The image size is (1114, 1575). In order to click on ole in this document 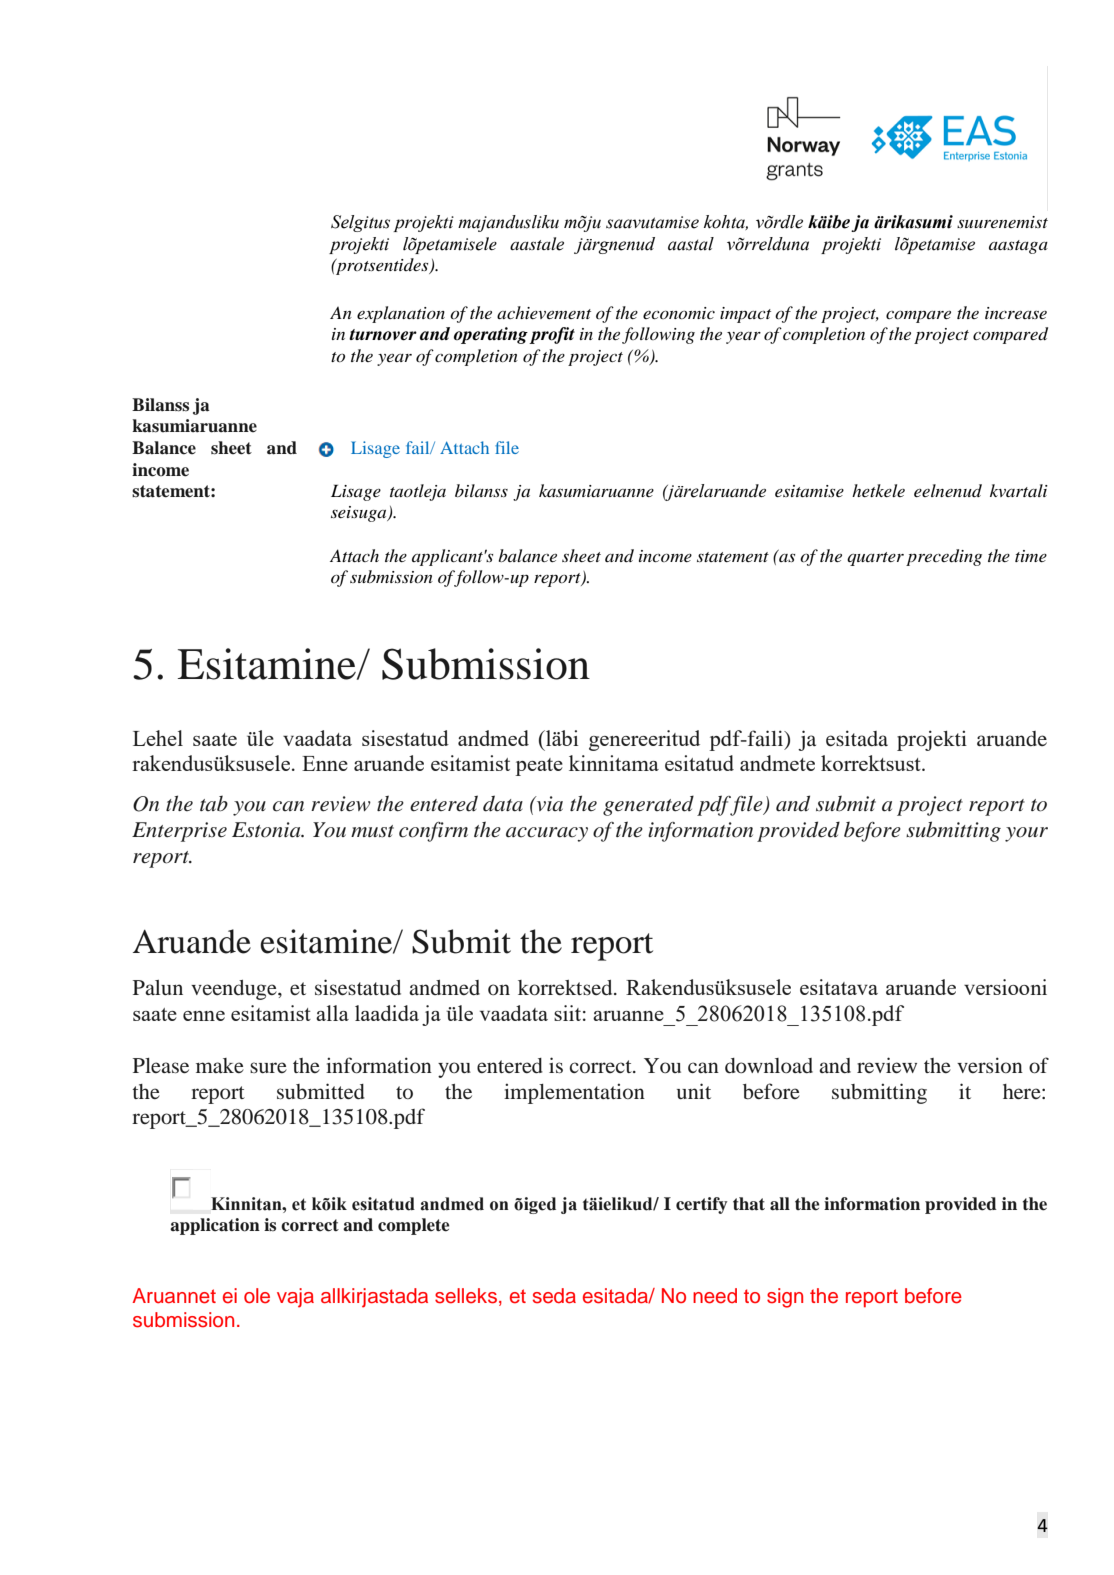, I will do `click(257, 1296)`.
